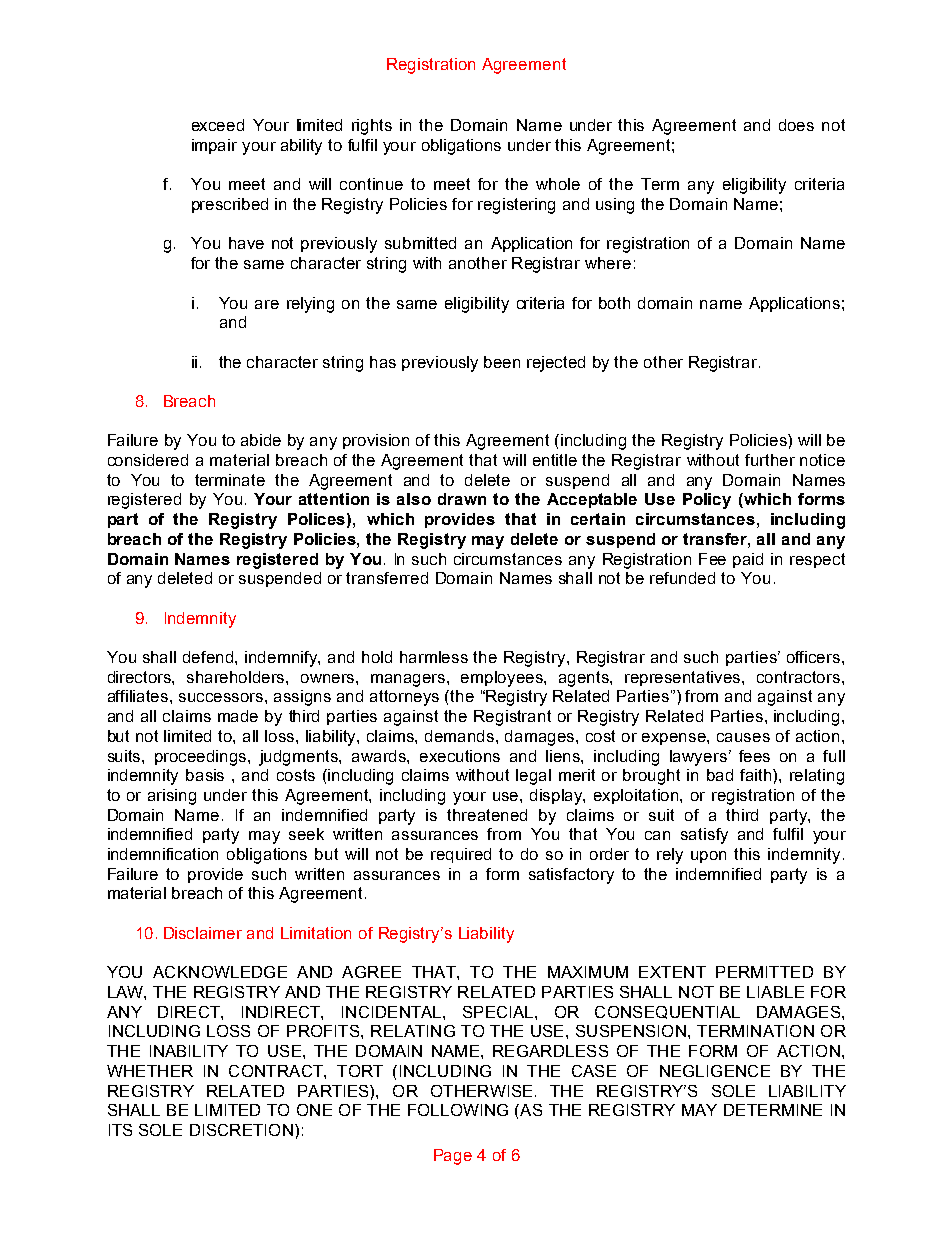 Image resolution: width=952 pixels, height=1233 pixels. I want to click on made, so click(238, 716).
